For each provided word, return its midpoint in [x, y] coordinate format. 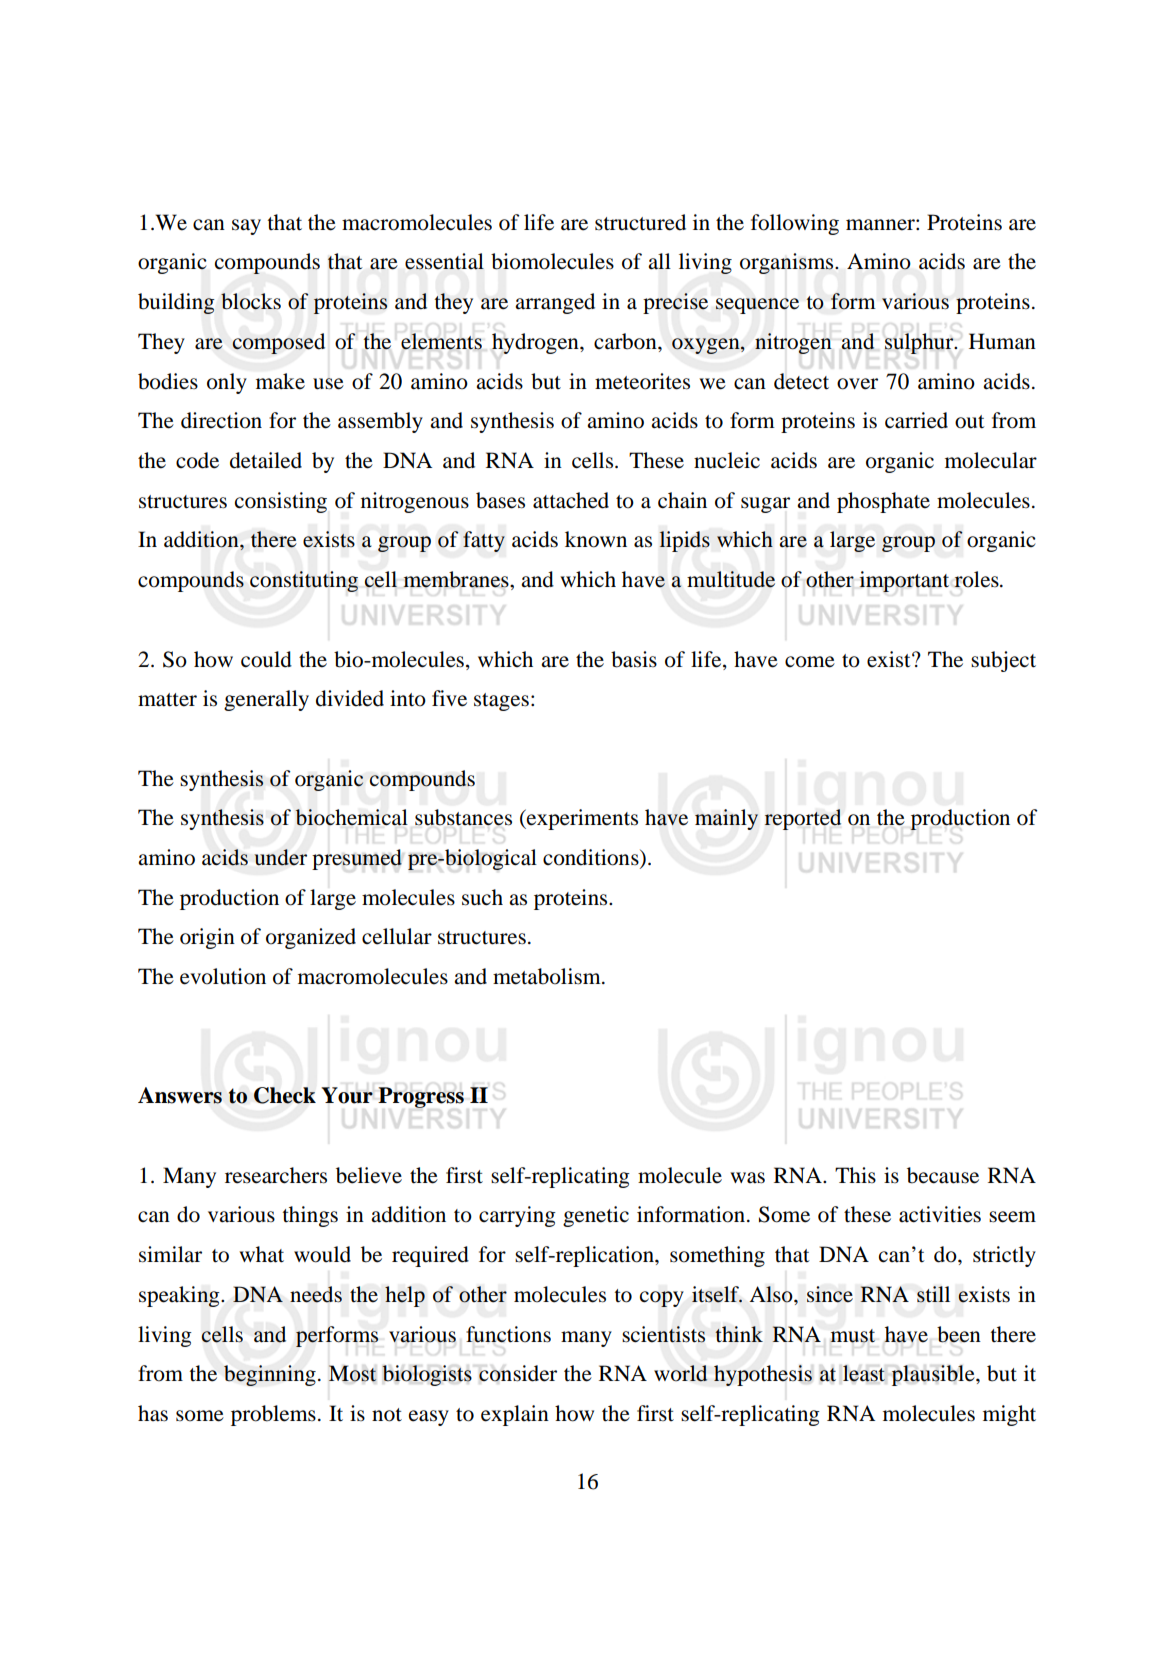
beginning [270, 1375]
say [246, 227]
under [281, 857]
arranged [555, 303]
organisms [788, 263]
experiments [581, 819]
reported [803, 819]
